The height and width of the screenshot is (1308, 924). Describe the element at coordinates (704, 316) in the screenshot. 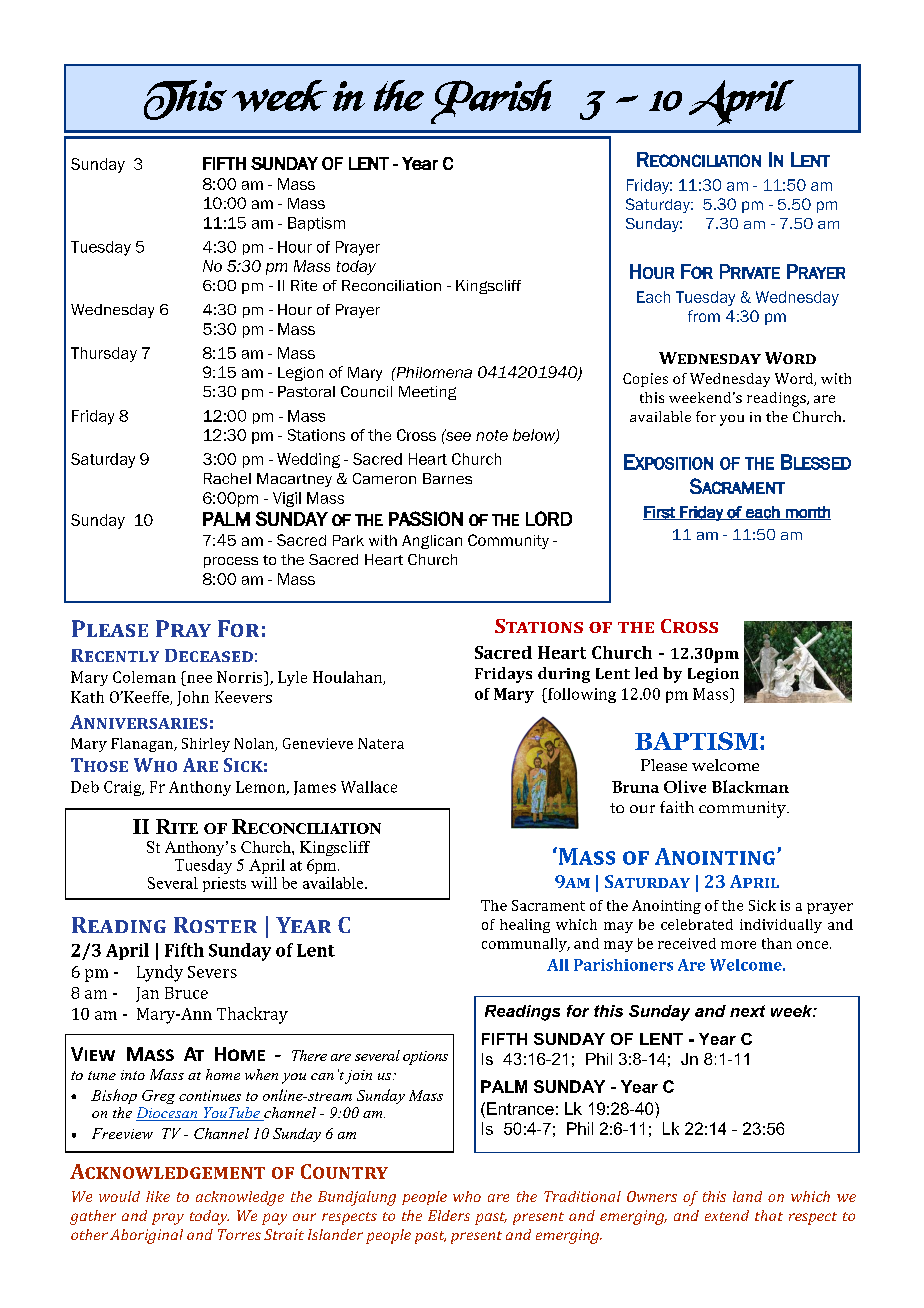

I see `from` at that location.
